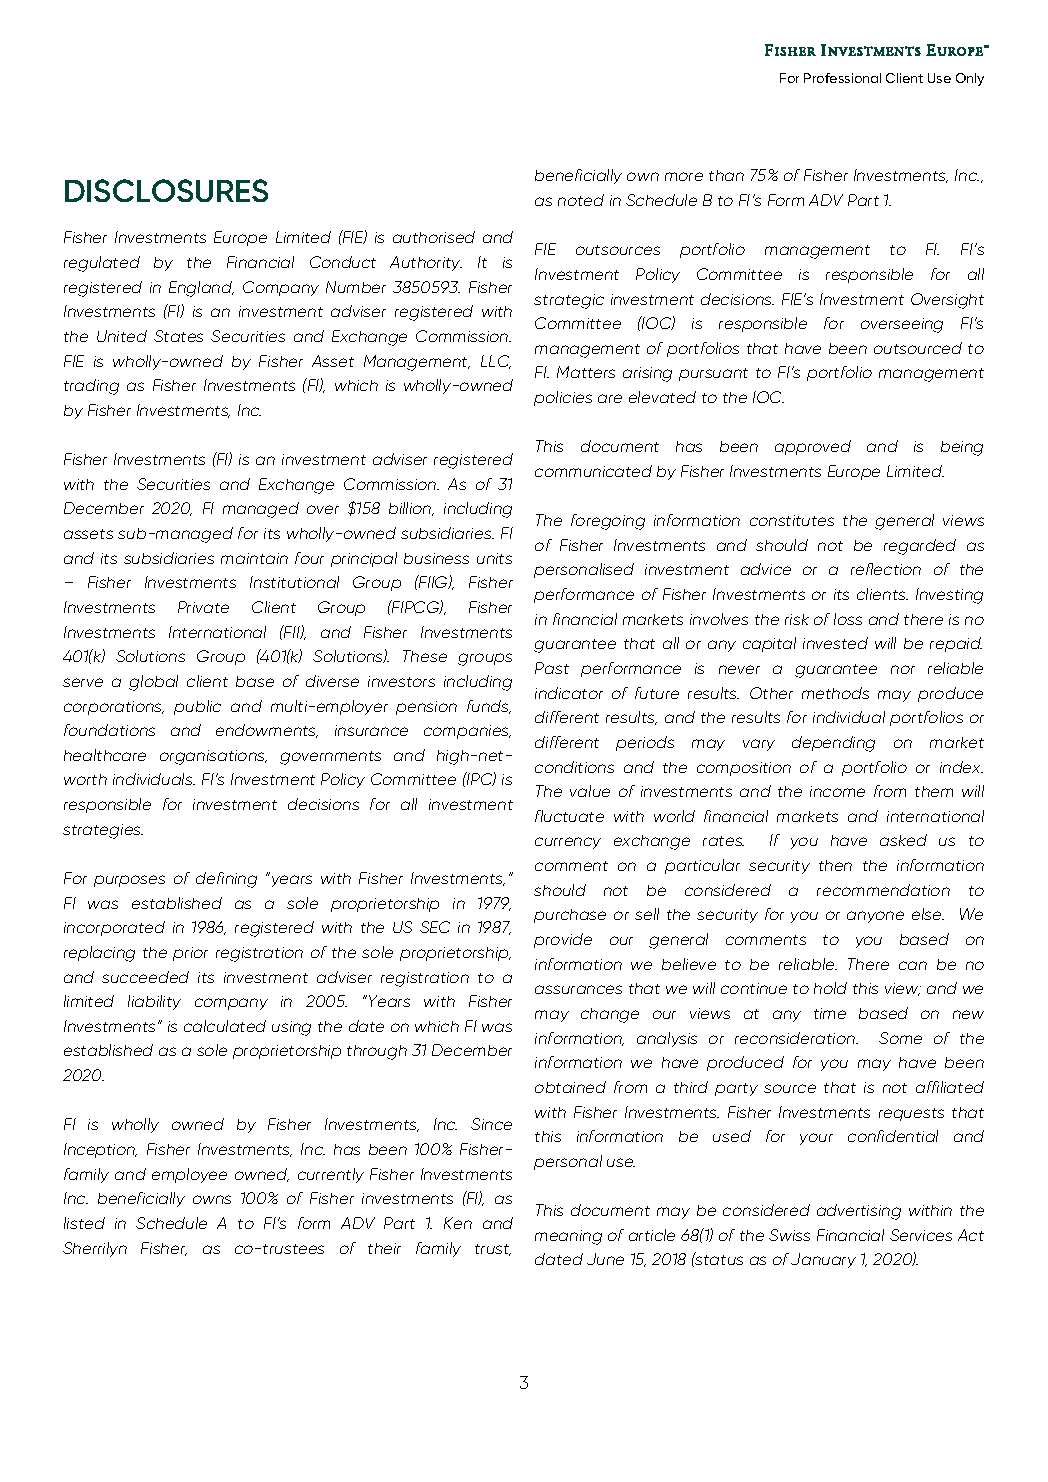  I want to click on policies, so click(563, 398).
